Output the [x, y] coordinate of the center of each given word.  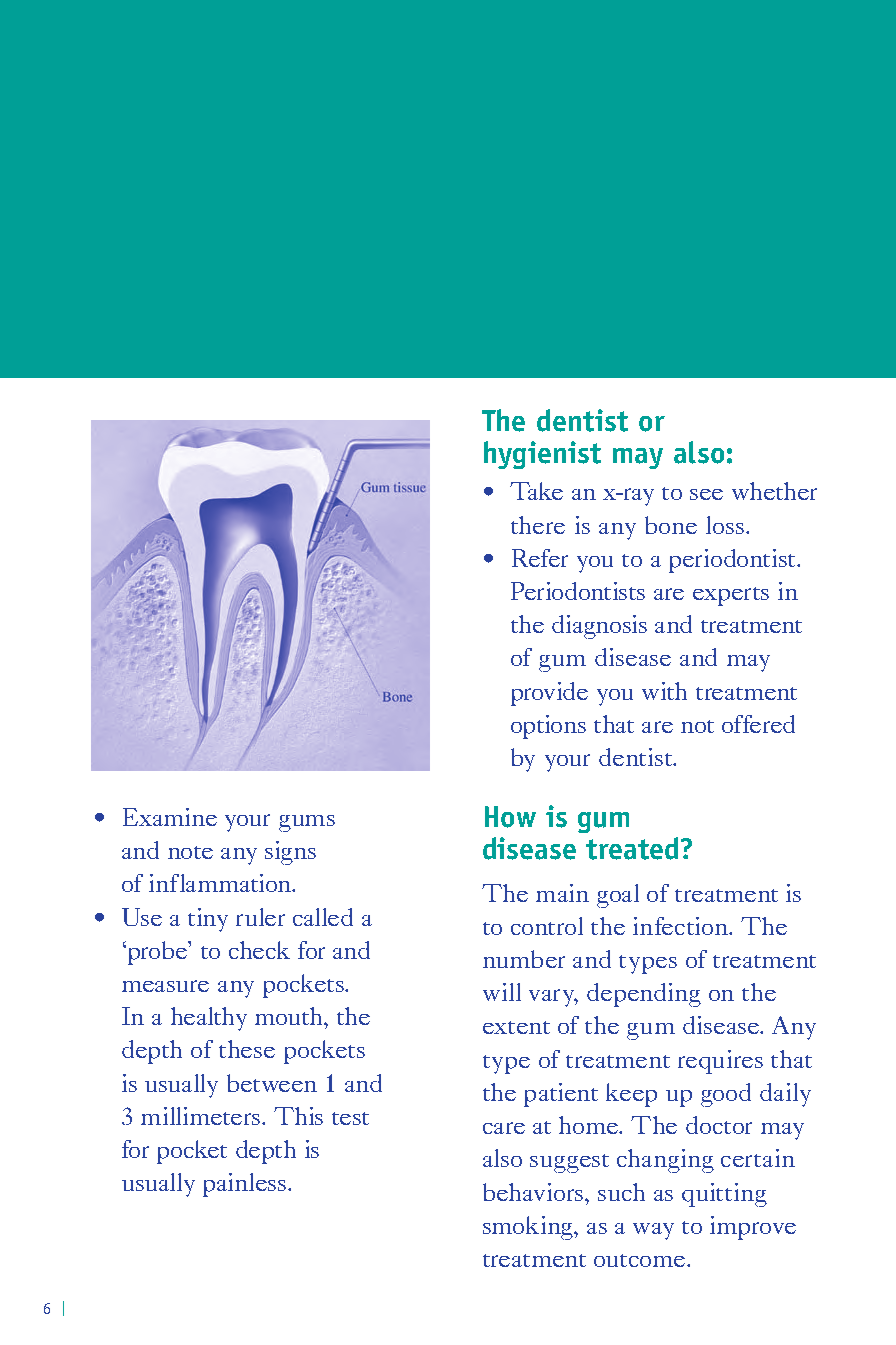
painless [246, 1185]
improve [753, 1228]
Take [536, 491]
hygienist [542, 455]
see [706, 494]
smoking [529, 1228]
